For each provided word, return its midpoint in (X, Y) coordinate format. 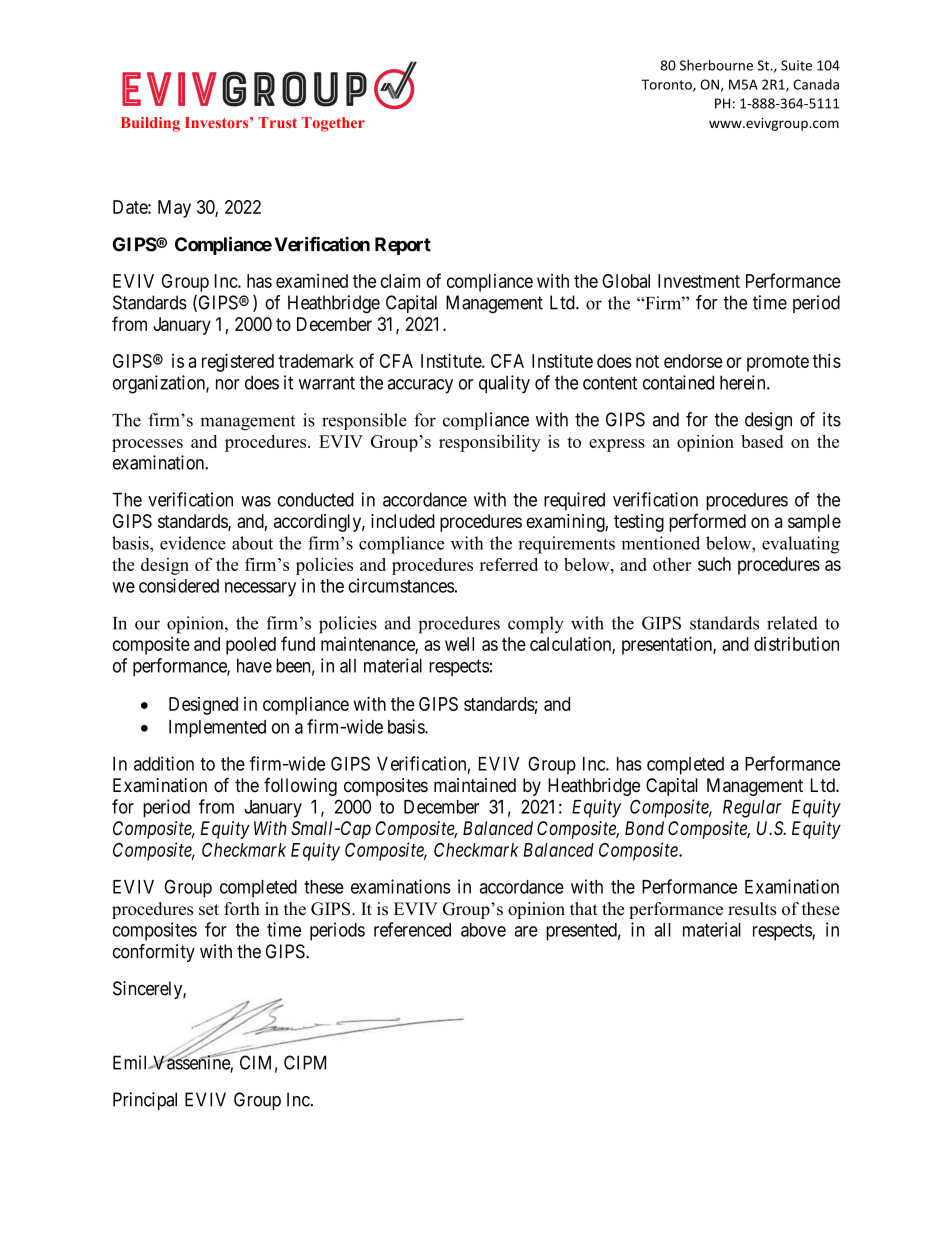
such (714, 564)
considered (179, 585)
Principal (145, 1101)
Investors (218, 122)
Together (333, 124)
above (483, 930)
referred (509, 564)
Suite (796, 65)
